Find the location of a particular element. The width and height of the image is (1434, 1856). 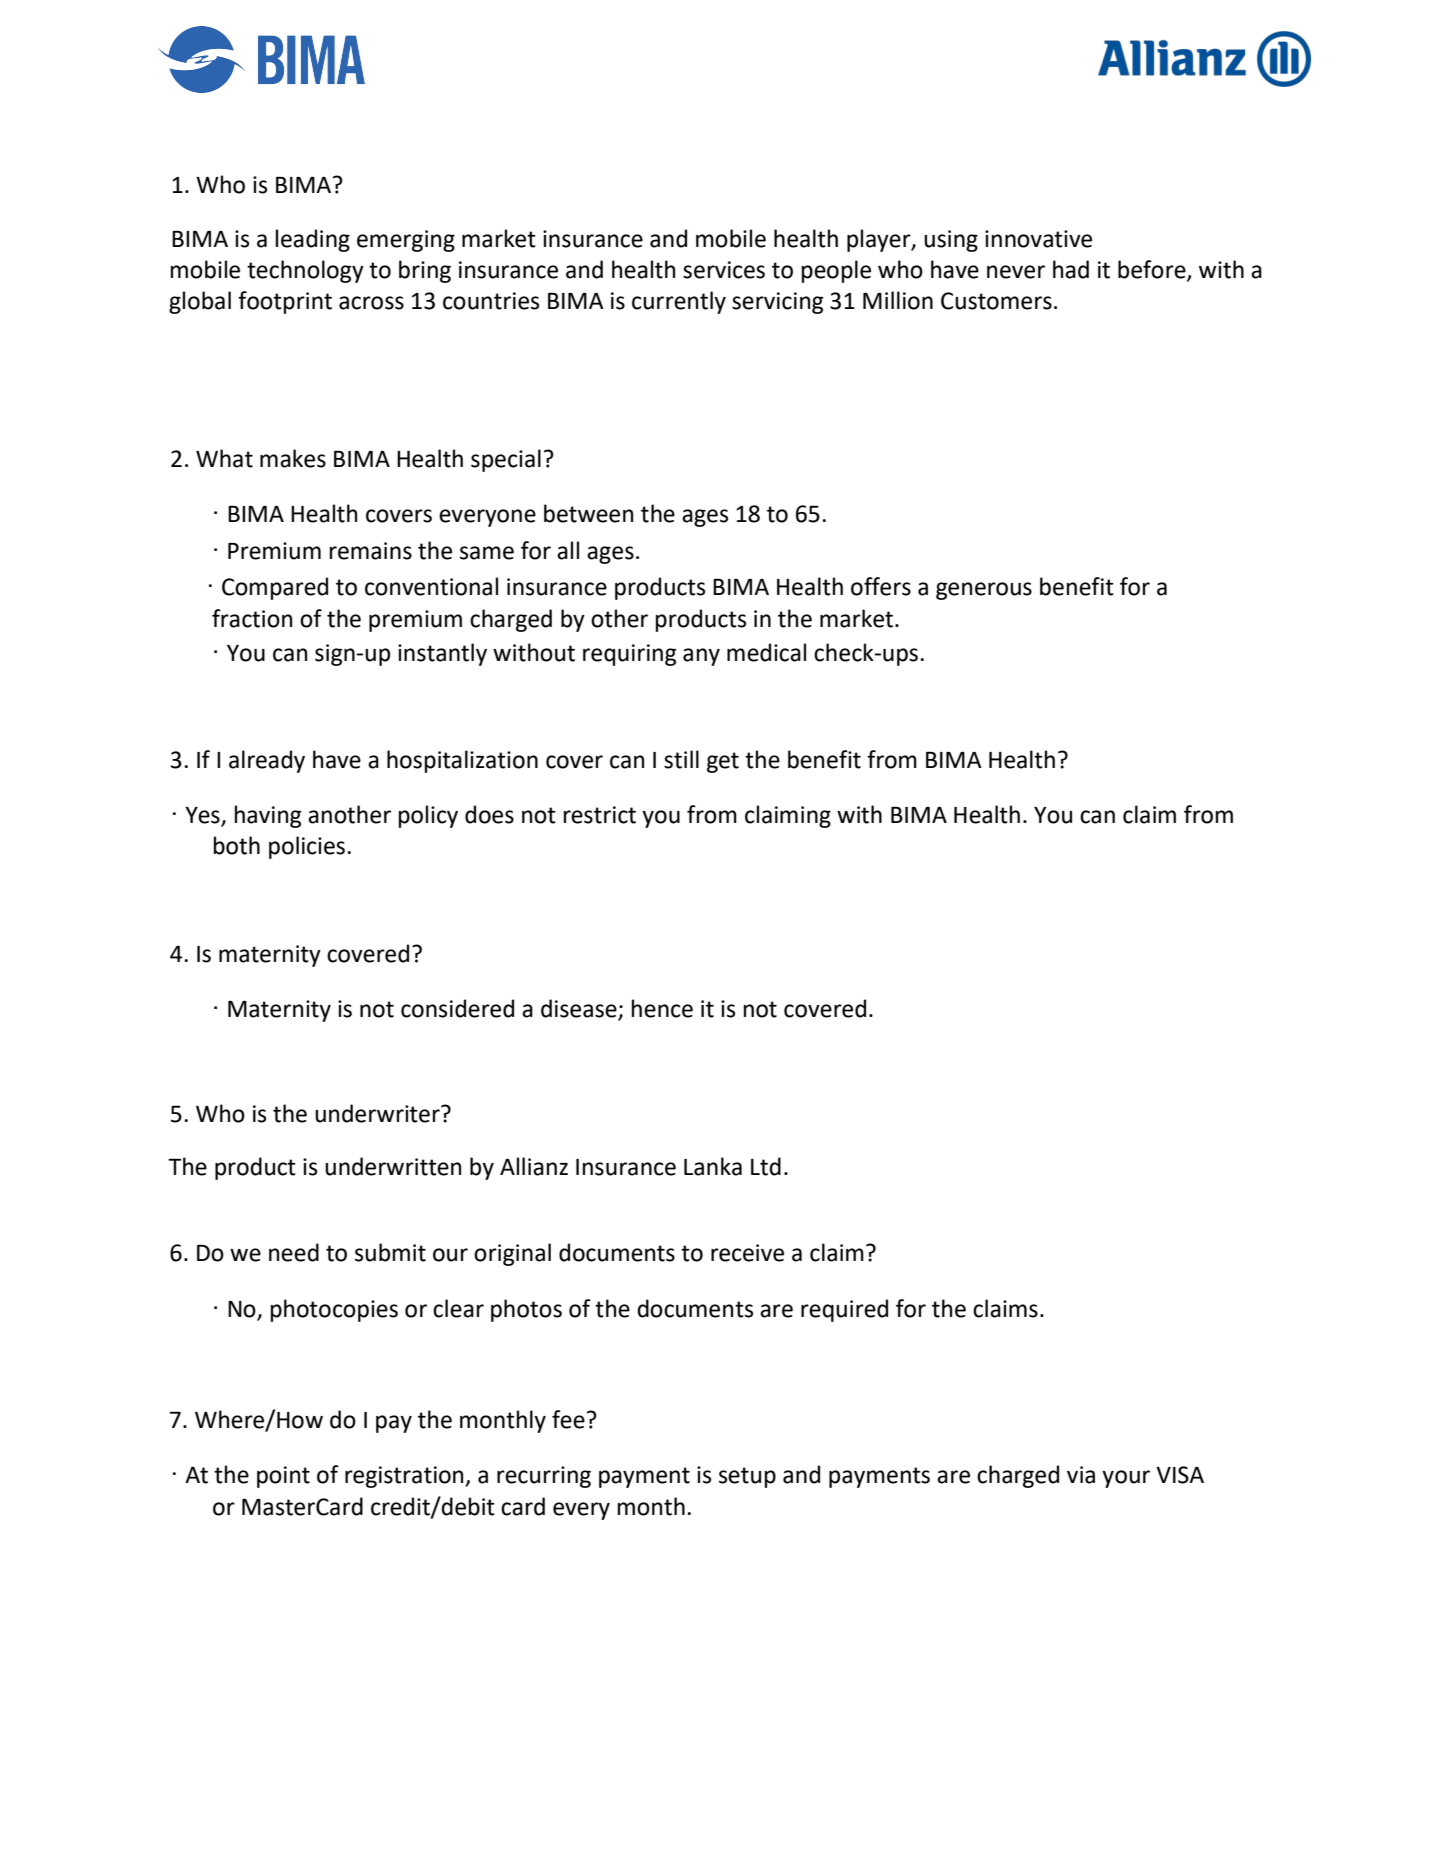

Lanka is located at coordinates (713, 1166).
